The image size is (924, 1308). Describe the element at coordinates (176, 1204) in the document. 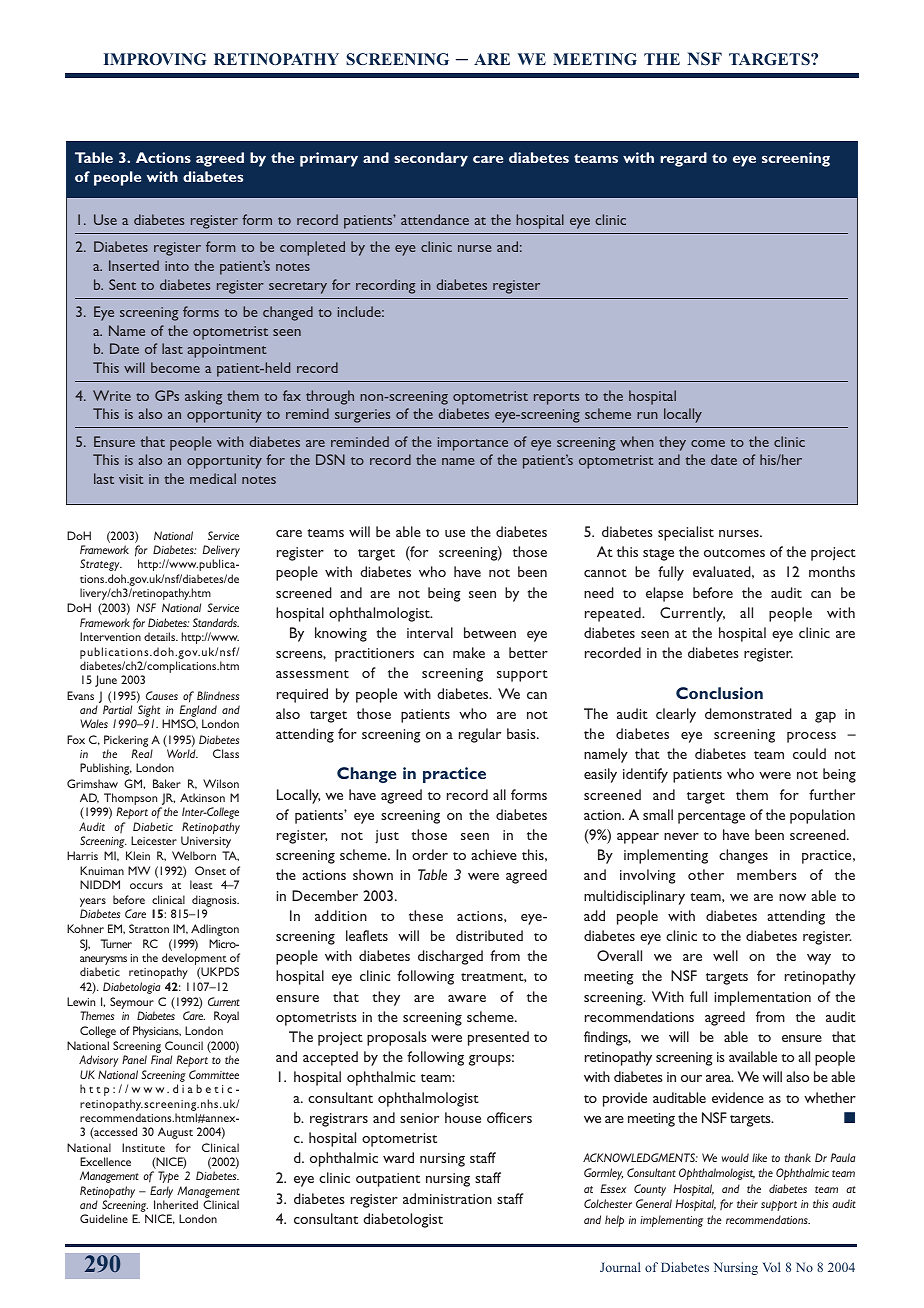

I see `Inherited` at that location.
